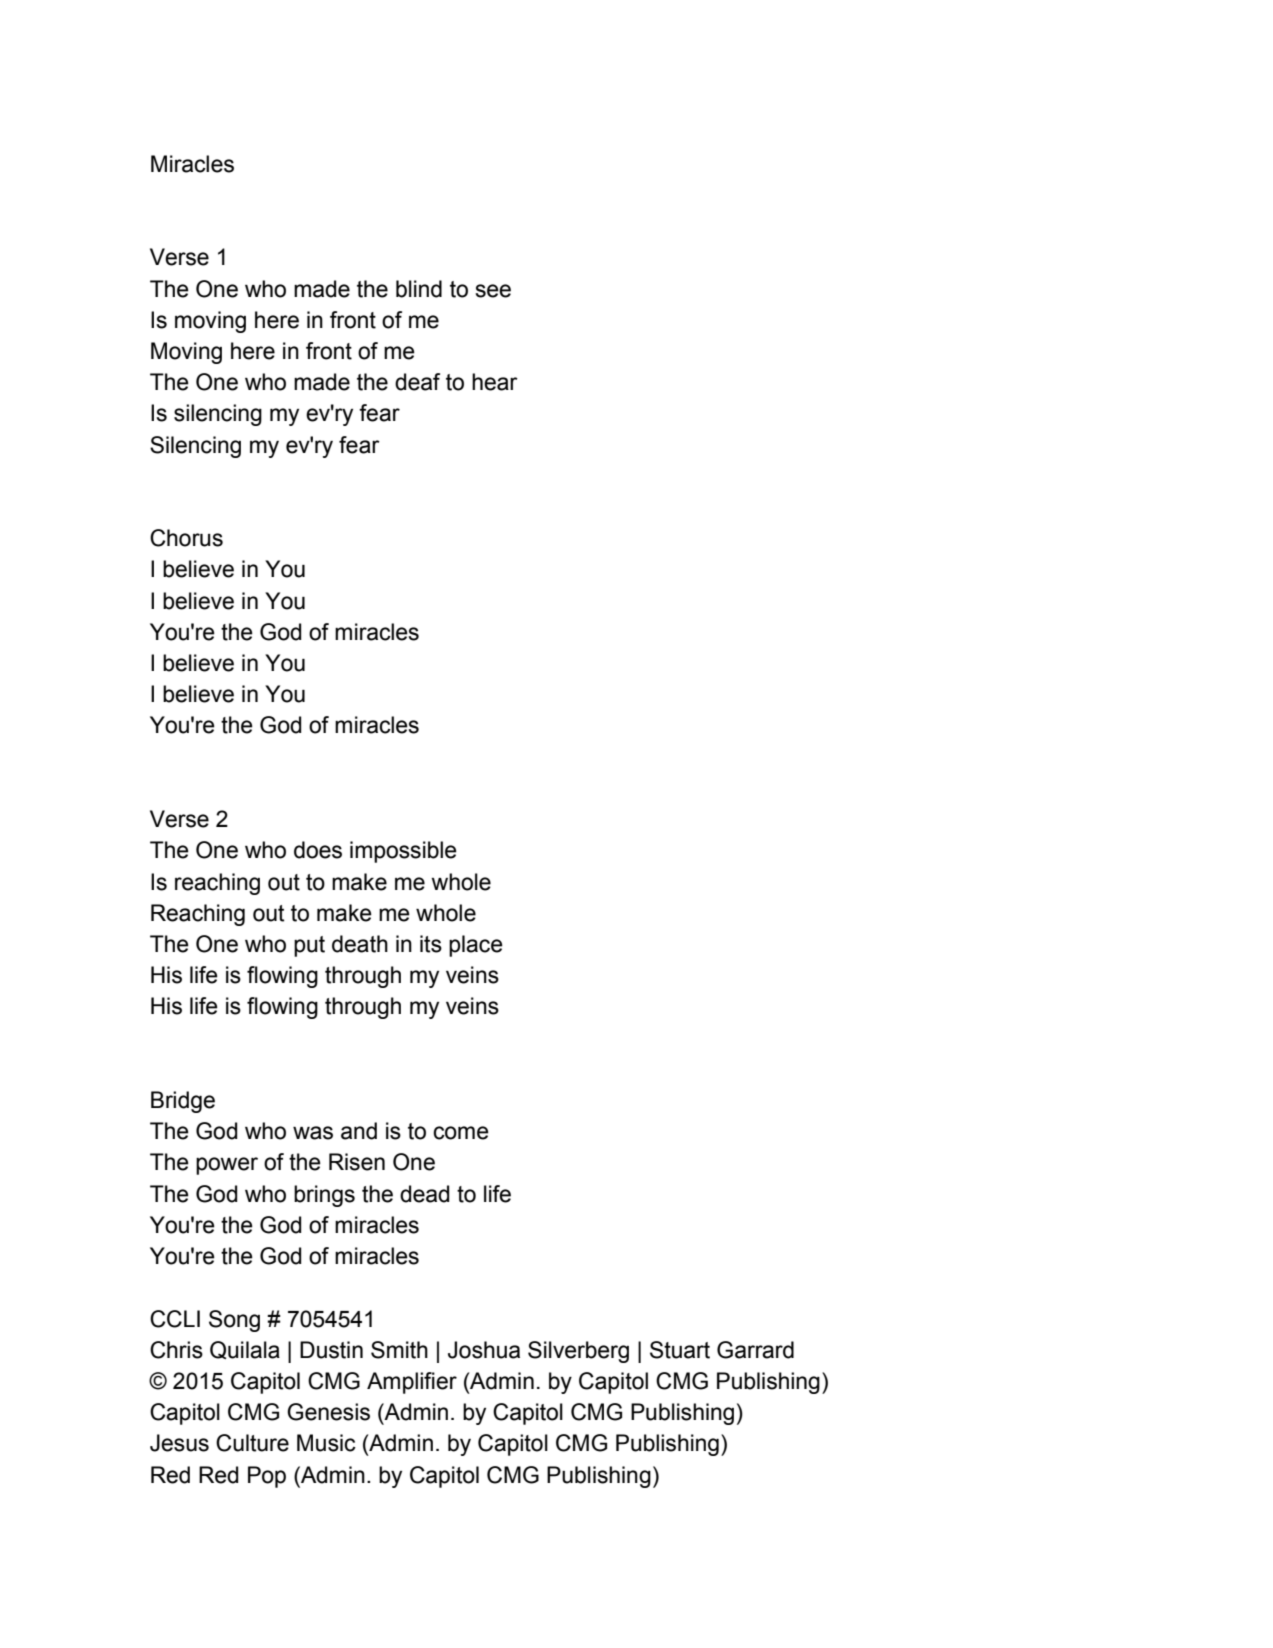 This image has width=1273, height=1648. I want to click on place, so click(476, 946).
